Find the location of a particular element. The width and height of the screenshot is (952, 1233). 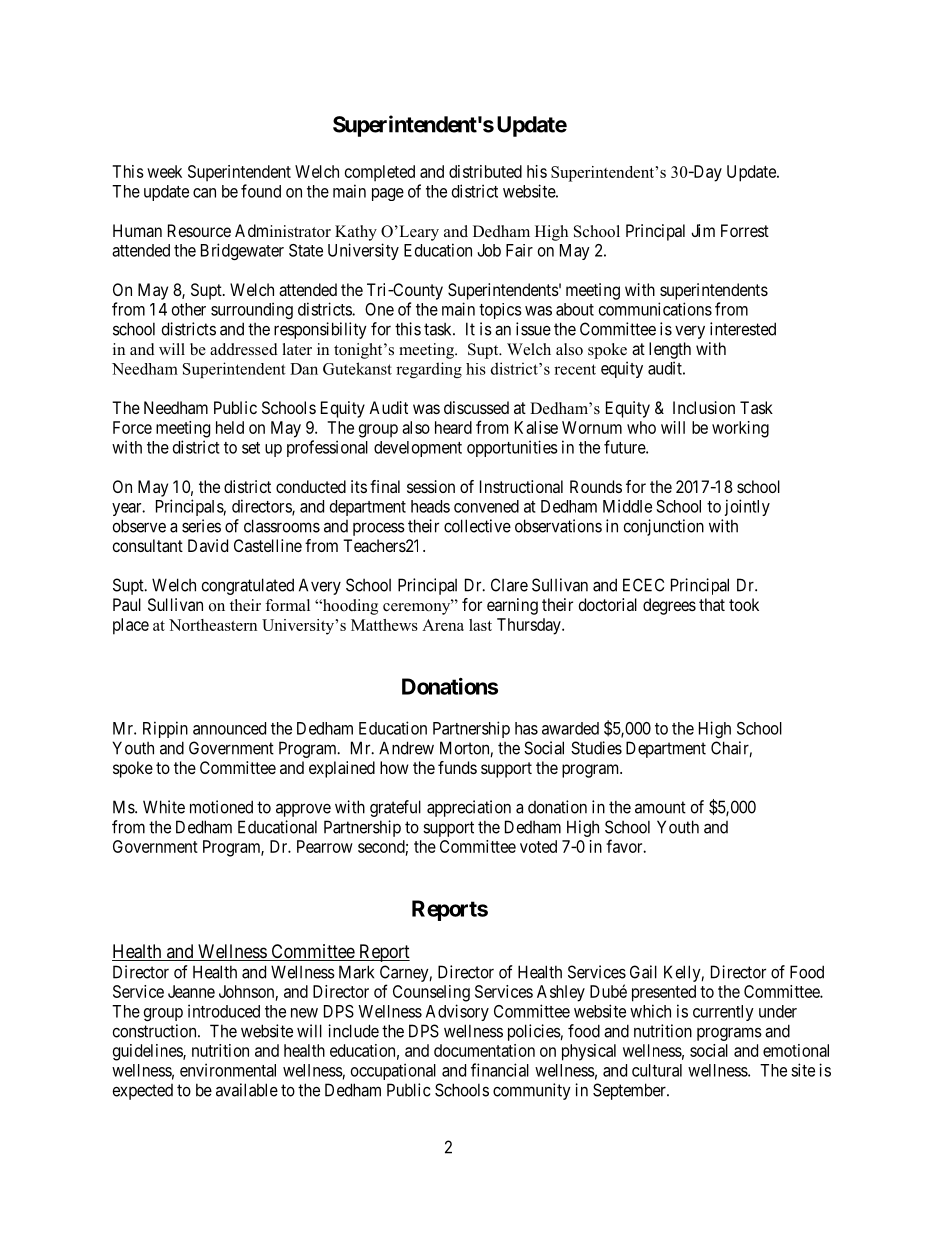

motioned is located at coordinates (221, 807).
